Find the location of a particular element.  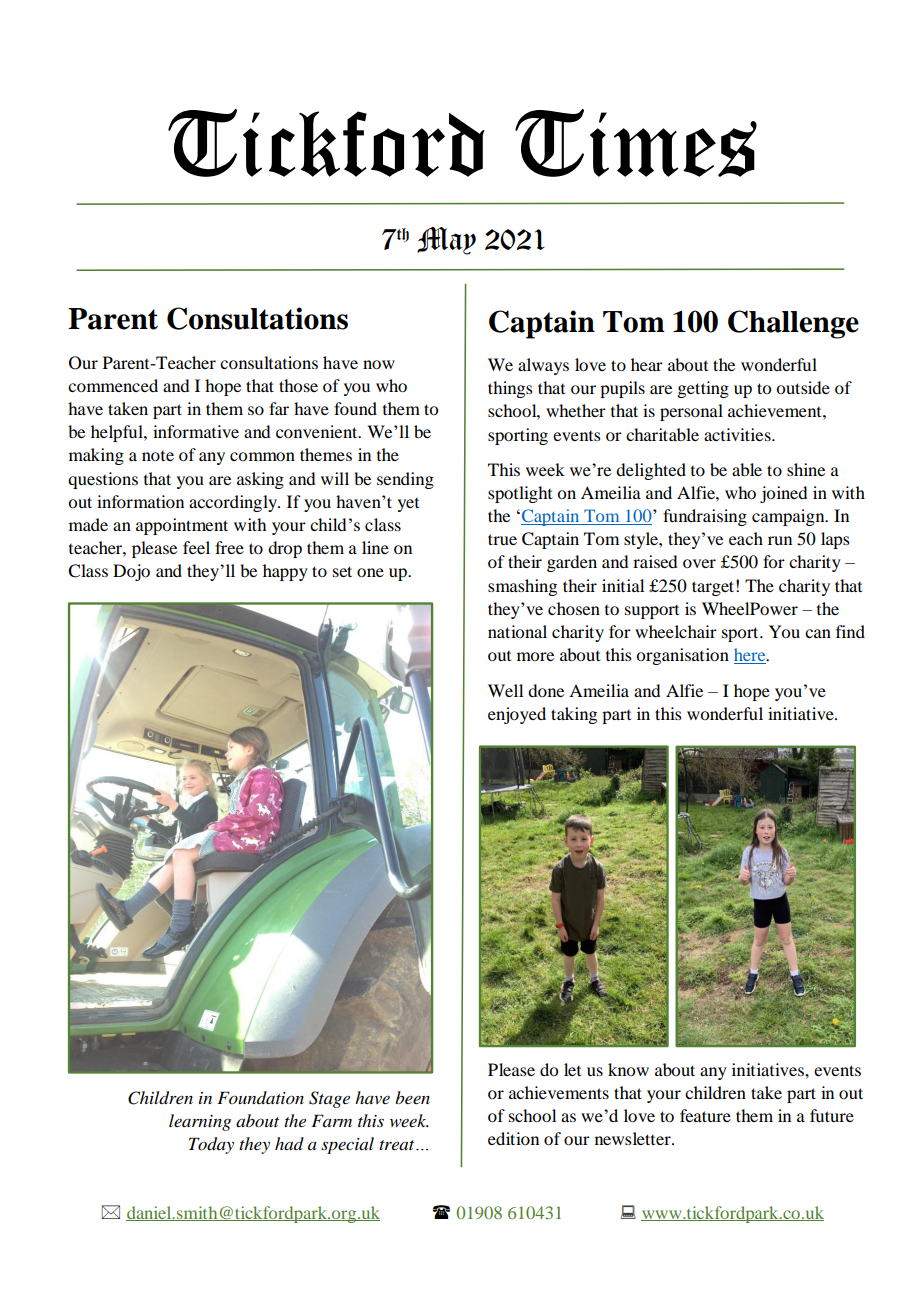

here is located at coordinates (751, 656).
